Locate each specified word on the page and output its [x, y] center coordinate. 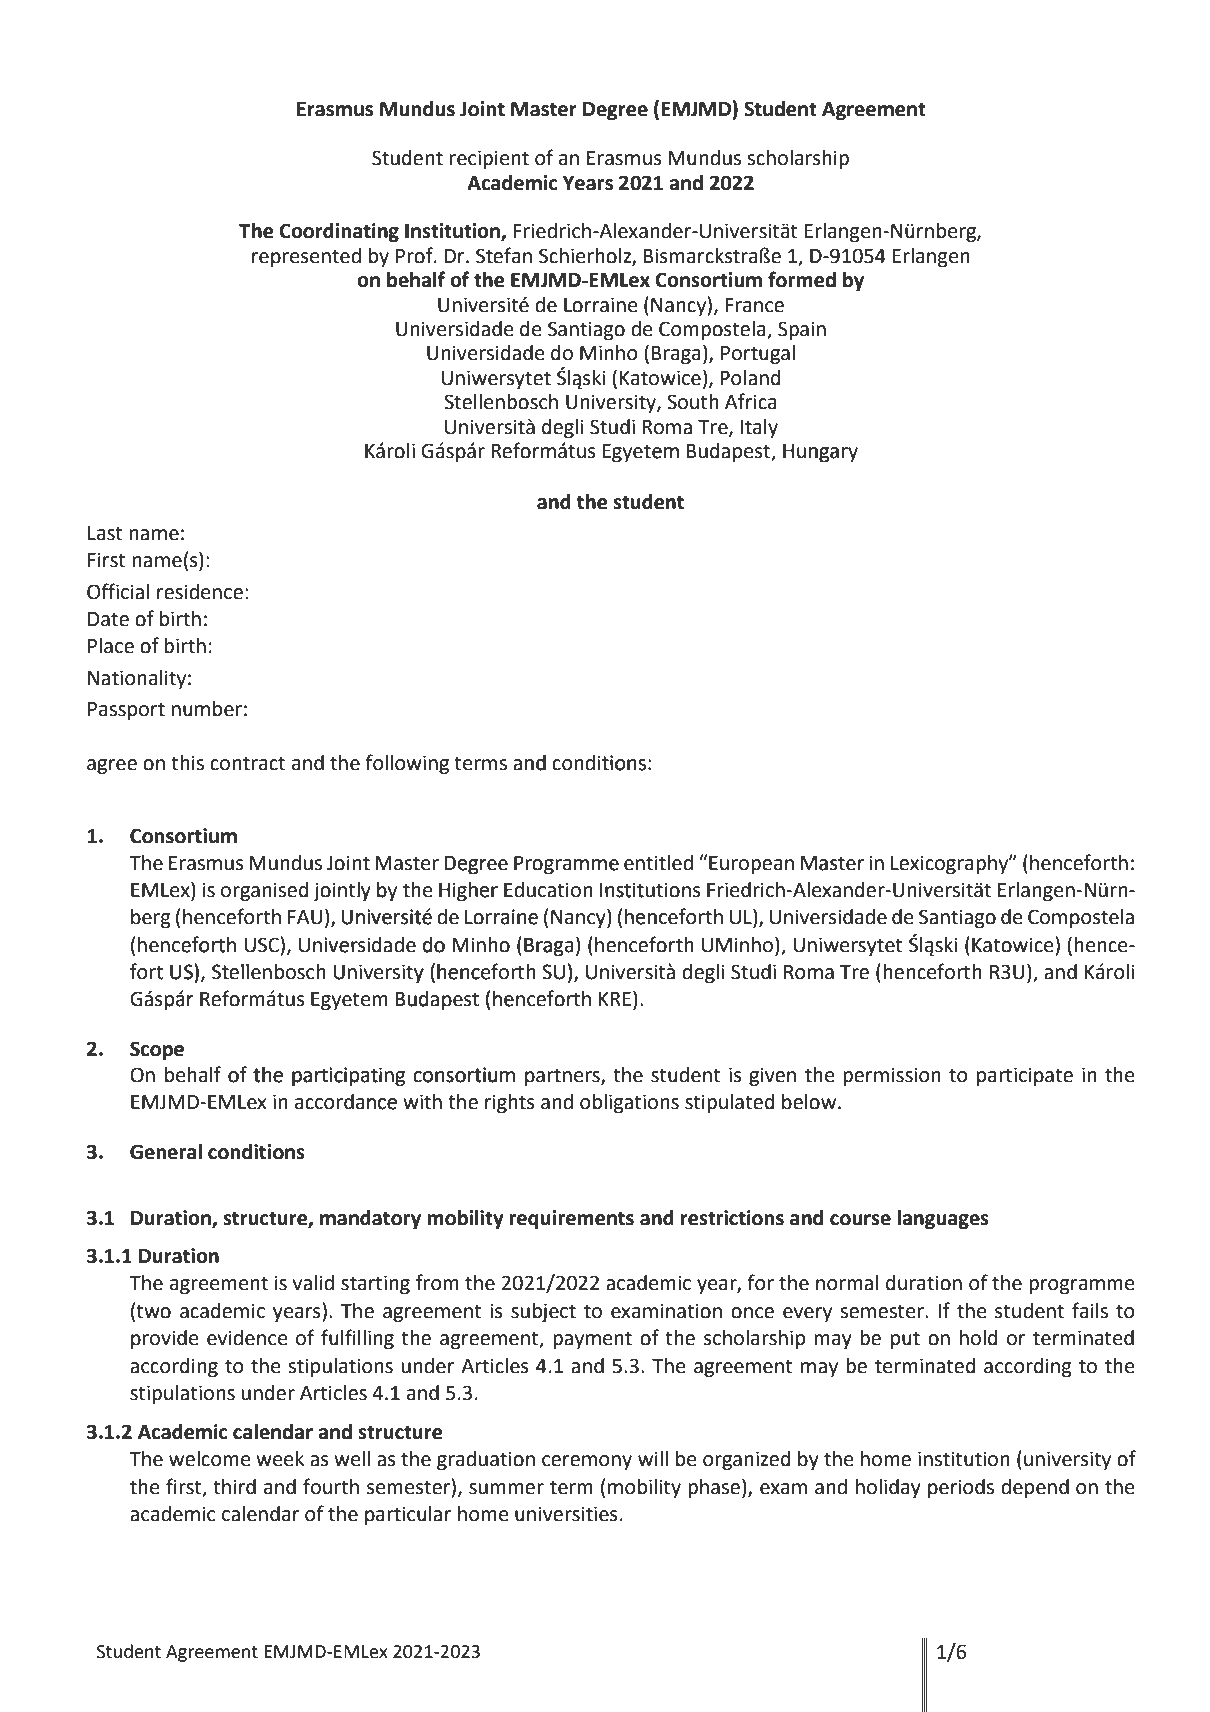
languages [943, 1220]
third [234, 1487]
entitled [658, 863]
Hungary [820, 453]
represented [306, 257]
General [166, 1152]
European [750, 864]
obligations [629, 1104]
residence [200, 592]
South [693, 402]
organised [265, 892]
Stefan [504, 255]
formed [802, 279]
